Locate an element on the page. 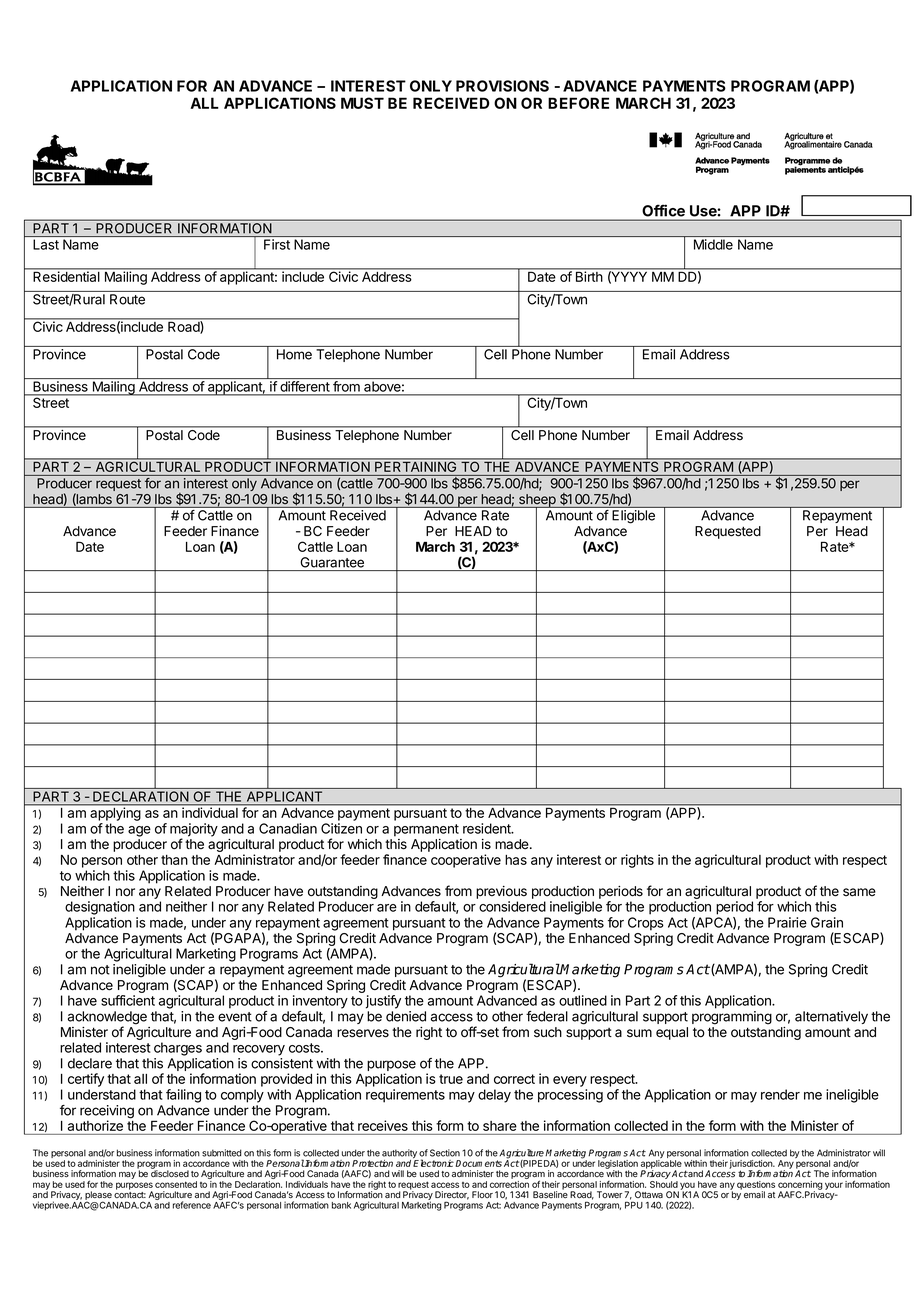 The width and height of the document is (924, 1308). Guarantee is located at coordinates (332, 562).
